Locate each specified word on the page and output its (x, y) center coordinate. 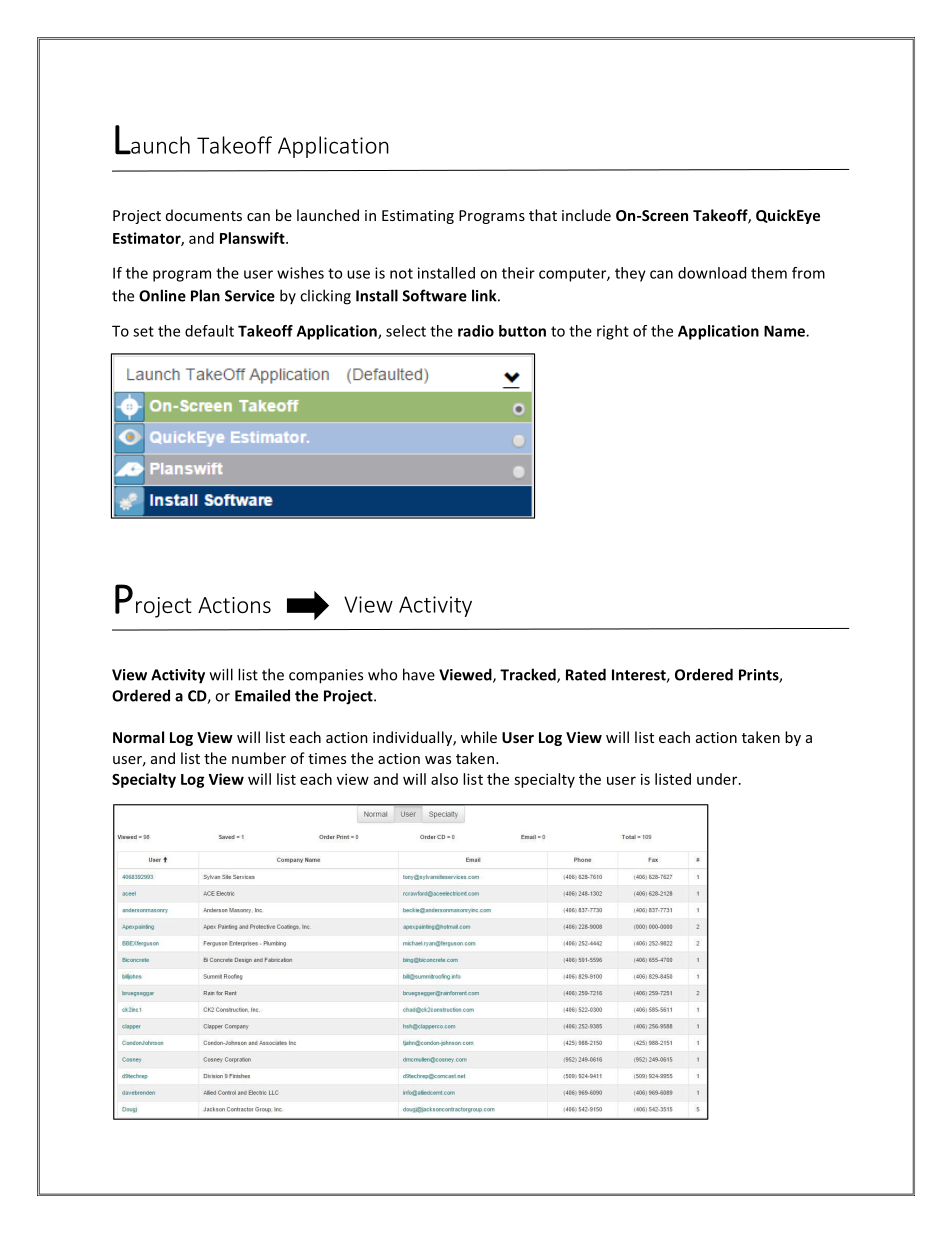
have (419, 674)
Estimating (418, 217)
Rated (586, 674)
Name (785, 331)
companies (326, 676)
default (209, 331)
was (438, 760)
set (143, 331)
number (259, 758)
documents (204, 215)
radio (476, 331)
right (613, 332)
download (712, 273)
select (406, 331)
